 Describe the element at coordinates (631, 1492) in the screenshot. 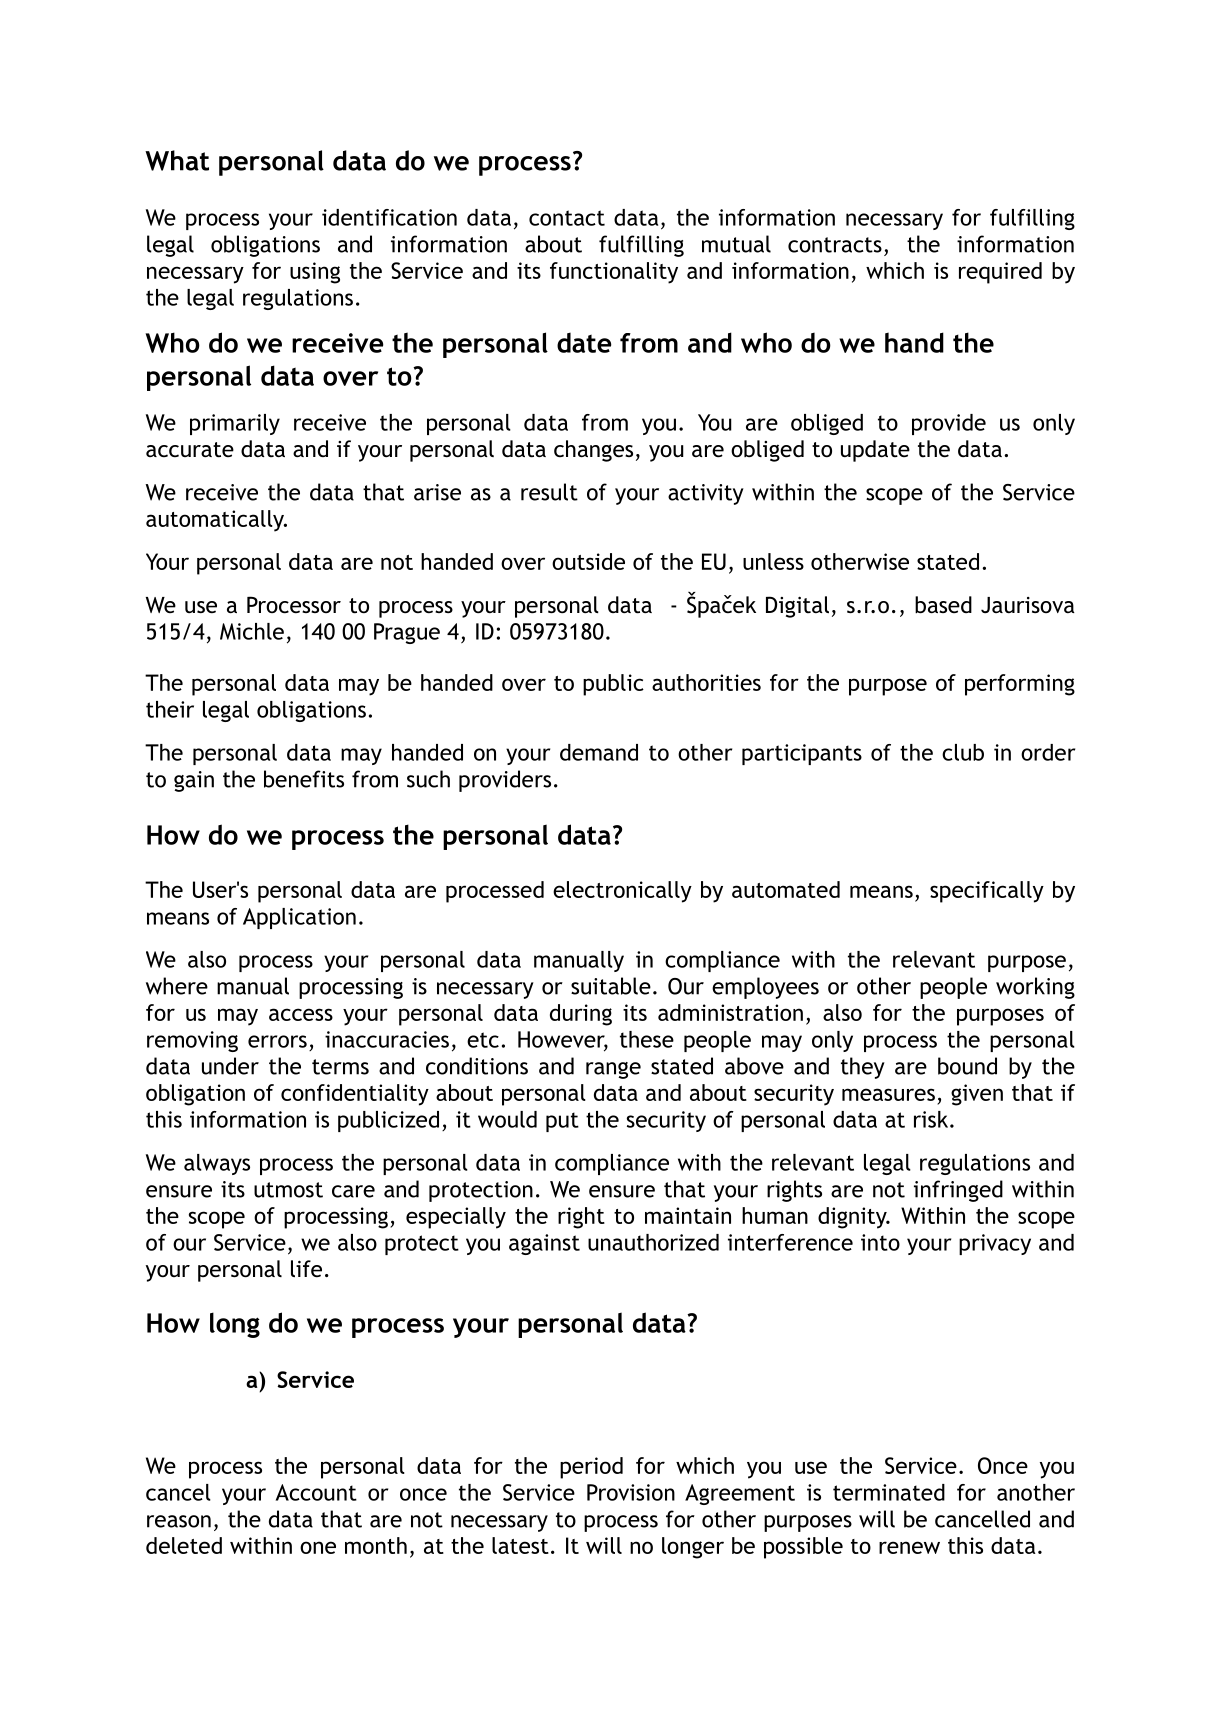

I see `Provision` at that location.
